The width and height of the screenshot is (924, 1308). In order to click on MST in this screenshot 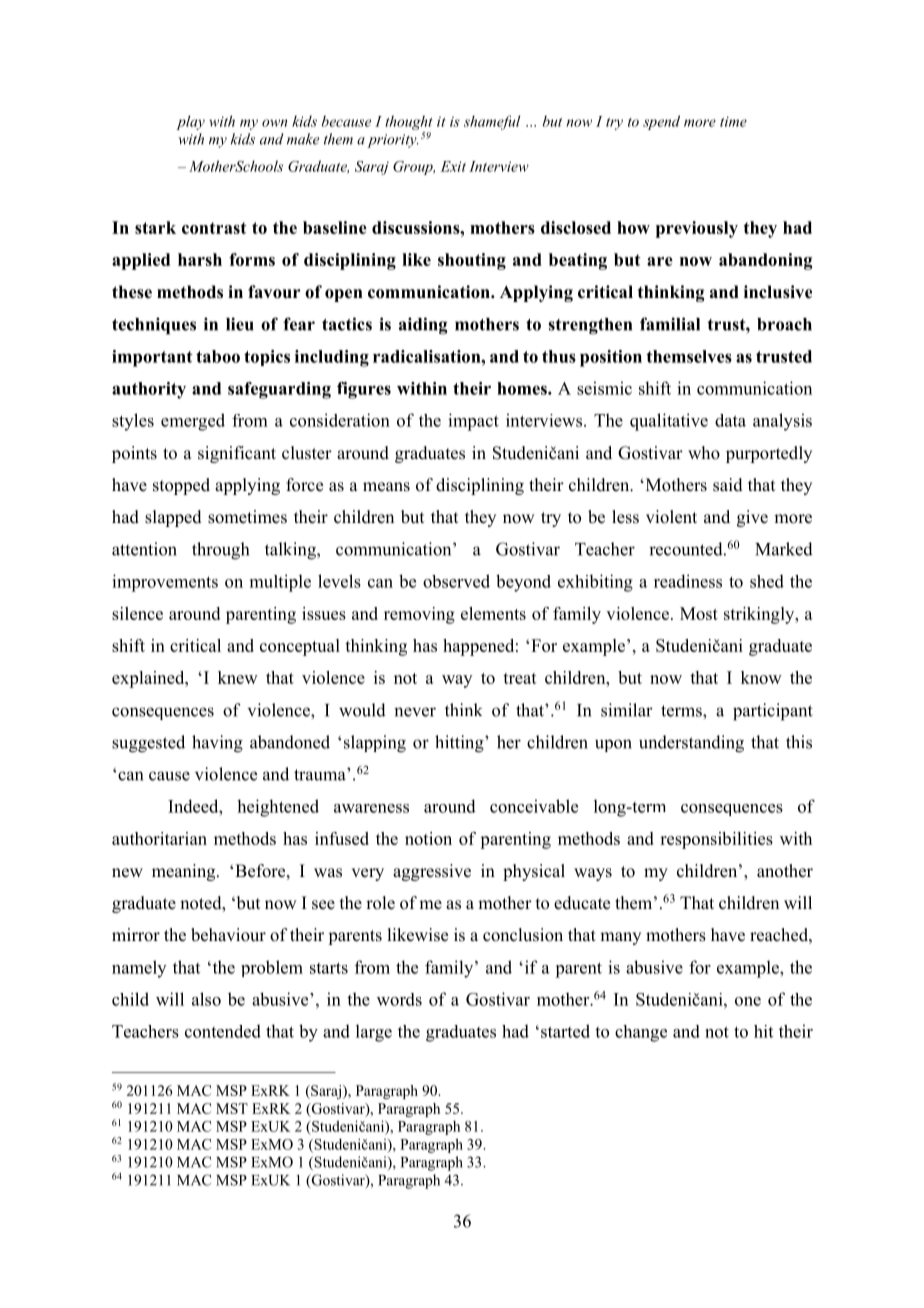, I will do `click(232, 1108)`.
